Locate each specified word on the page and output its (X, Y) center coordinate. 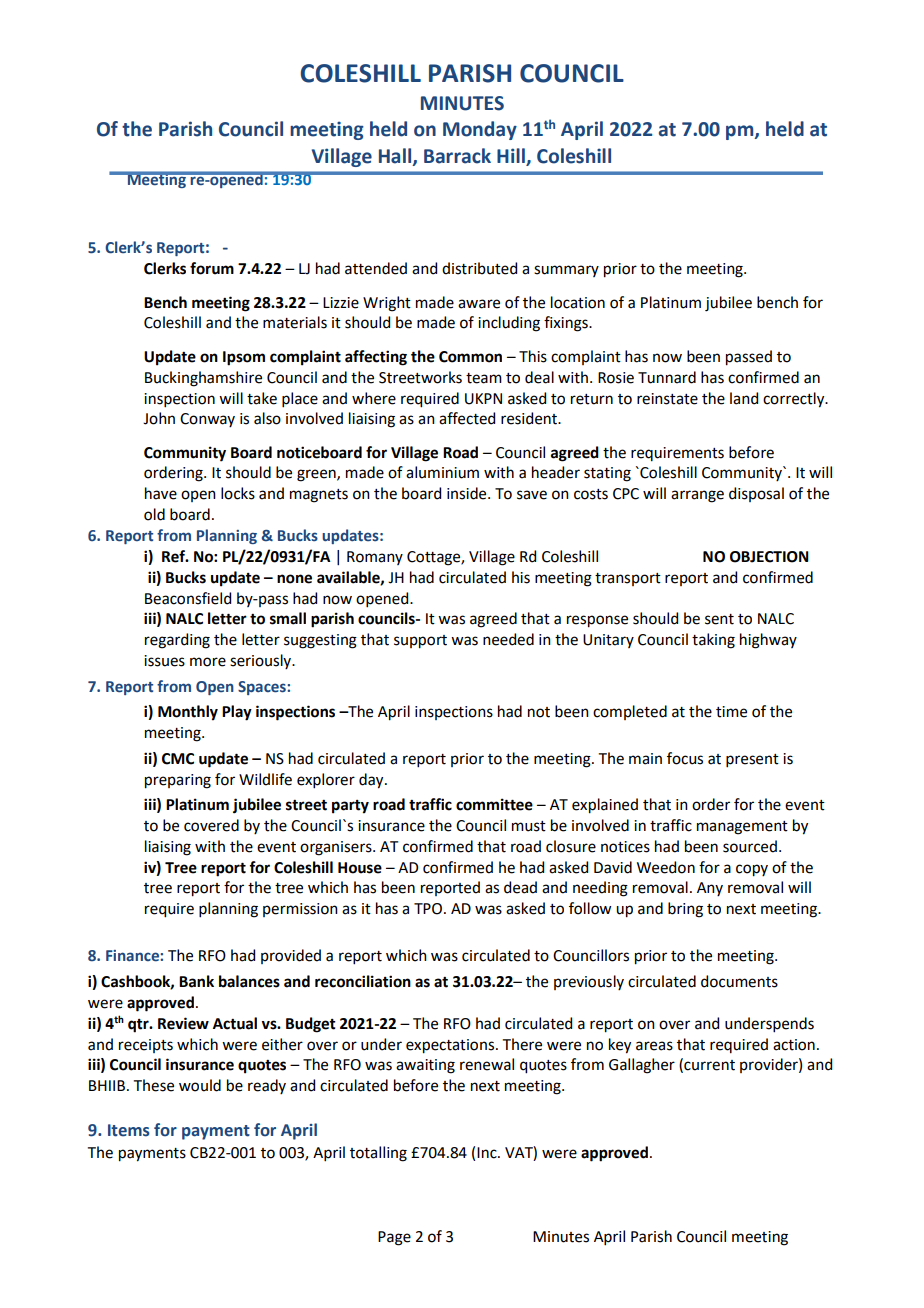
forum (212, 268)
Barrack (457, 156)
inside (468, 493)
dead (520, 887)
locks (238, 493)
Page (394, 1238)
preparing (178, 781)
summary (566, 271)
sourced (750, 846)
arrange (697, 496)
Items (129, 1130)
